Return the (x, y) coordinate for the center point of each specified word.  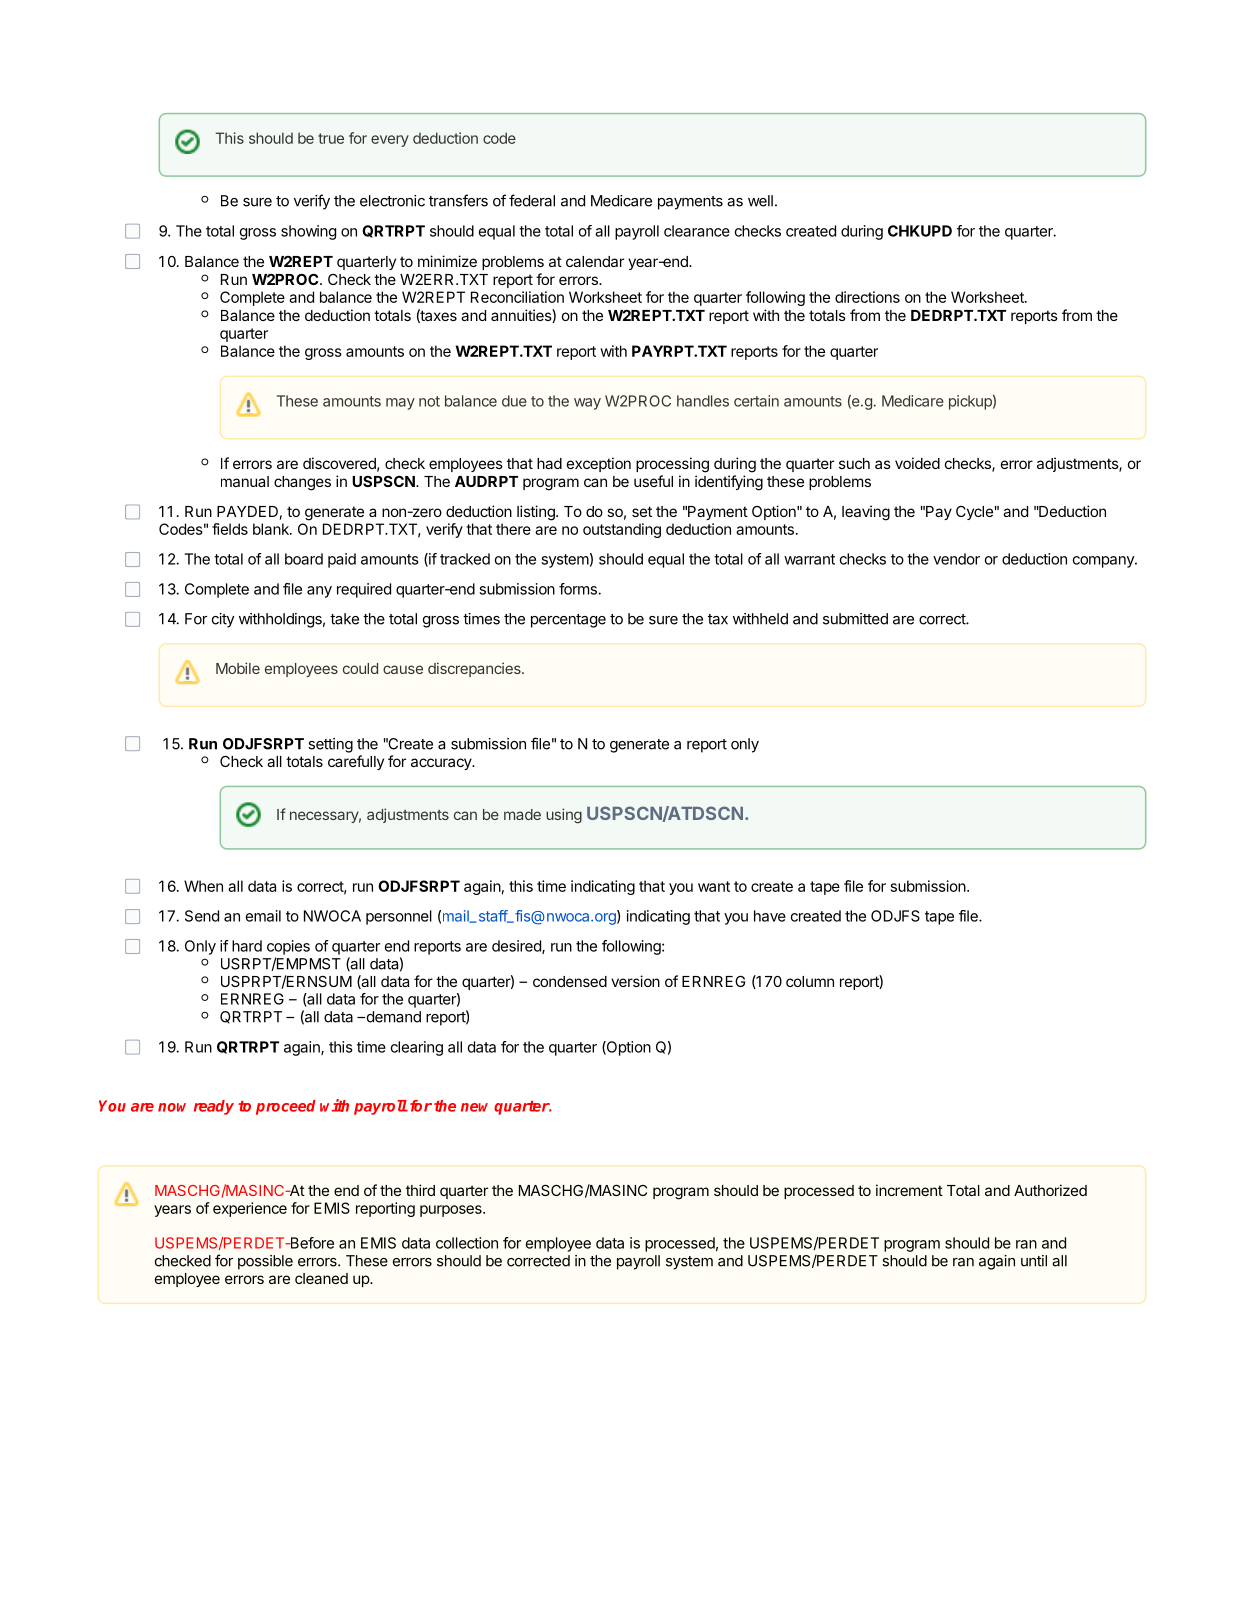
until (1034, 1261)
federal (532, 200)
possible (265, 1262)
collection (467, 1243)
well (760, 201)
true (331, 138)
